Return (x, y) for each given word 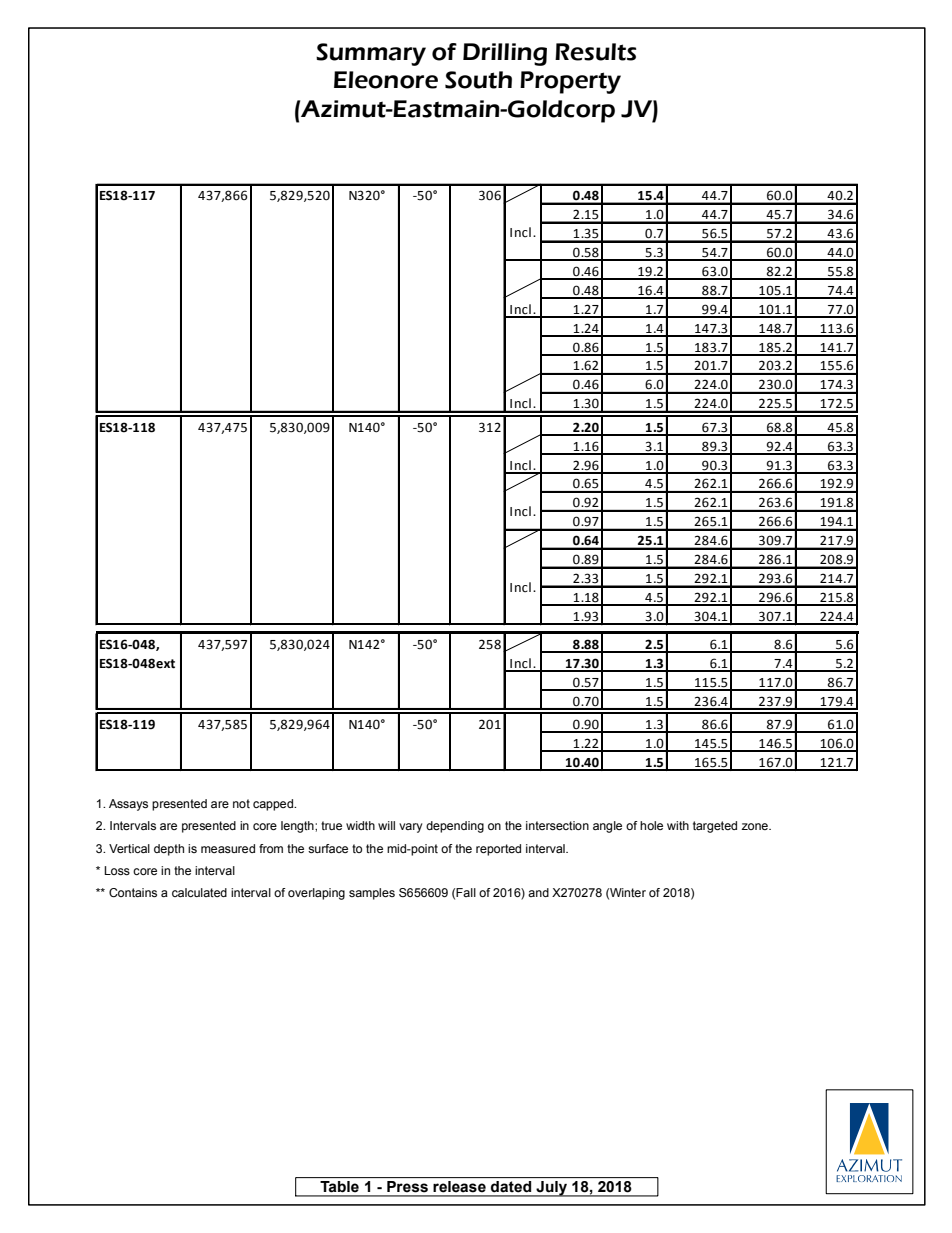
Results (595, 52)
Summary (371, 54)
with (678, 825)
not (241, 803)
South (478, 80)
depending (455, 827)
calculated (199, 892)
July (552, 1189)
